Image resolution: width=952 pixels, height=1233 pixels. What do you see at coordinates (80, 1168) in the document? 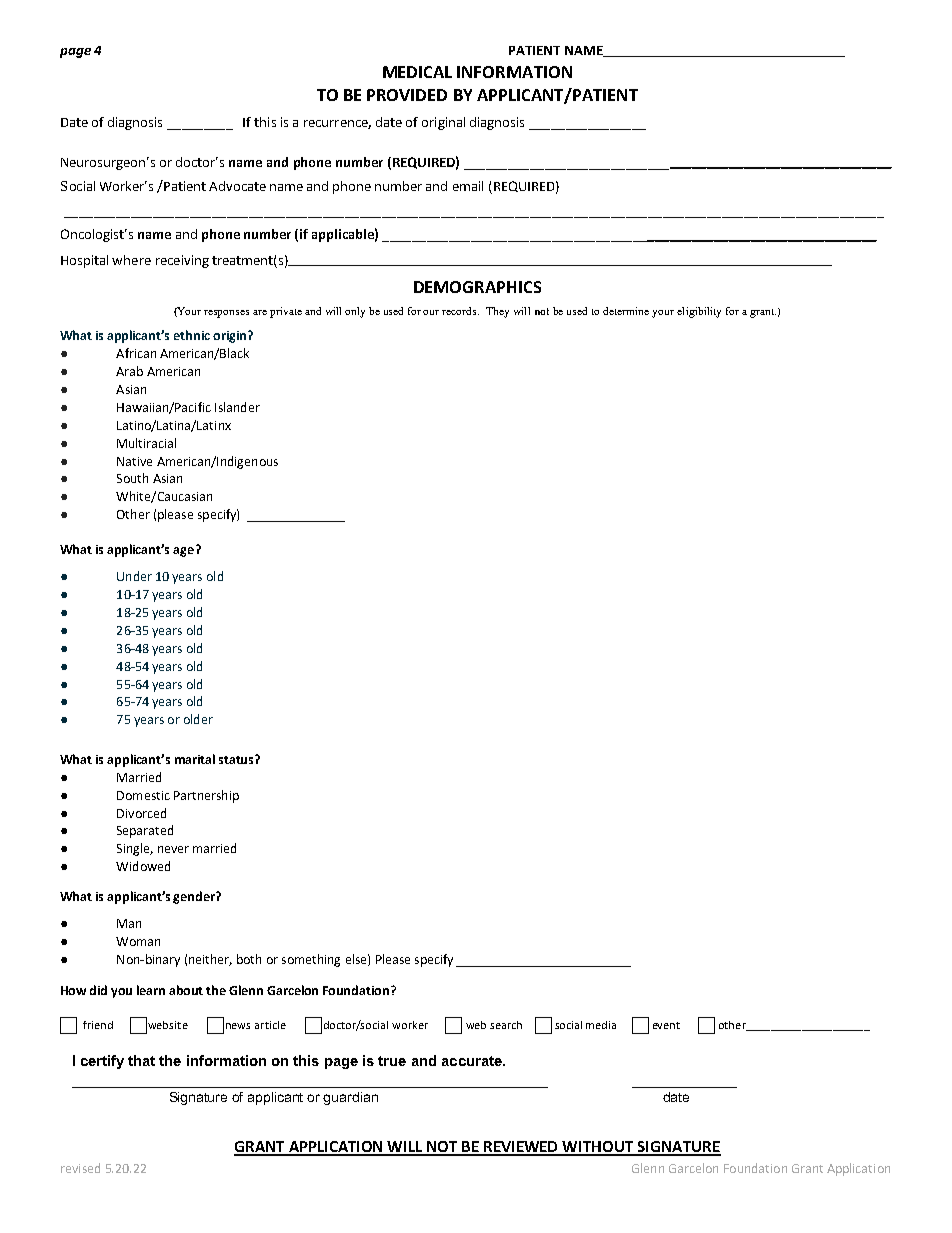
I see `revised` at bounding box center [80, 1168].
